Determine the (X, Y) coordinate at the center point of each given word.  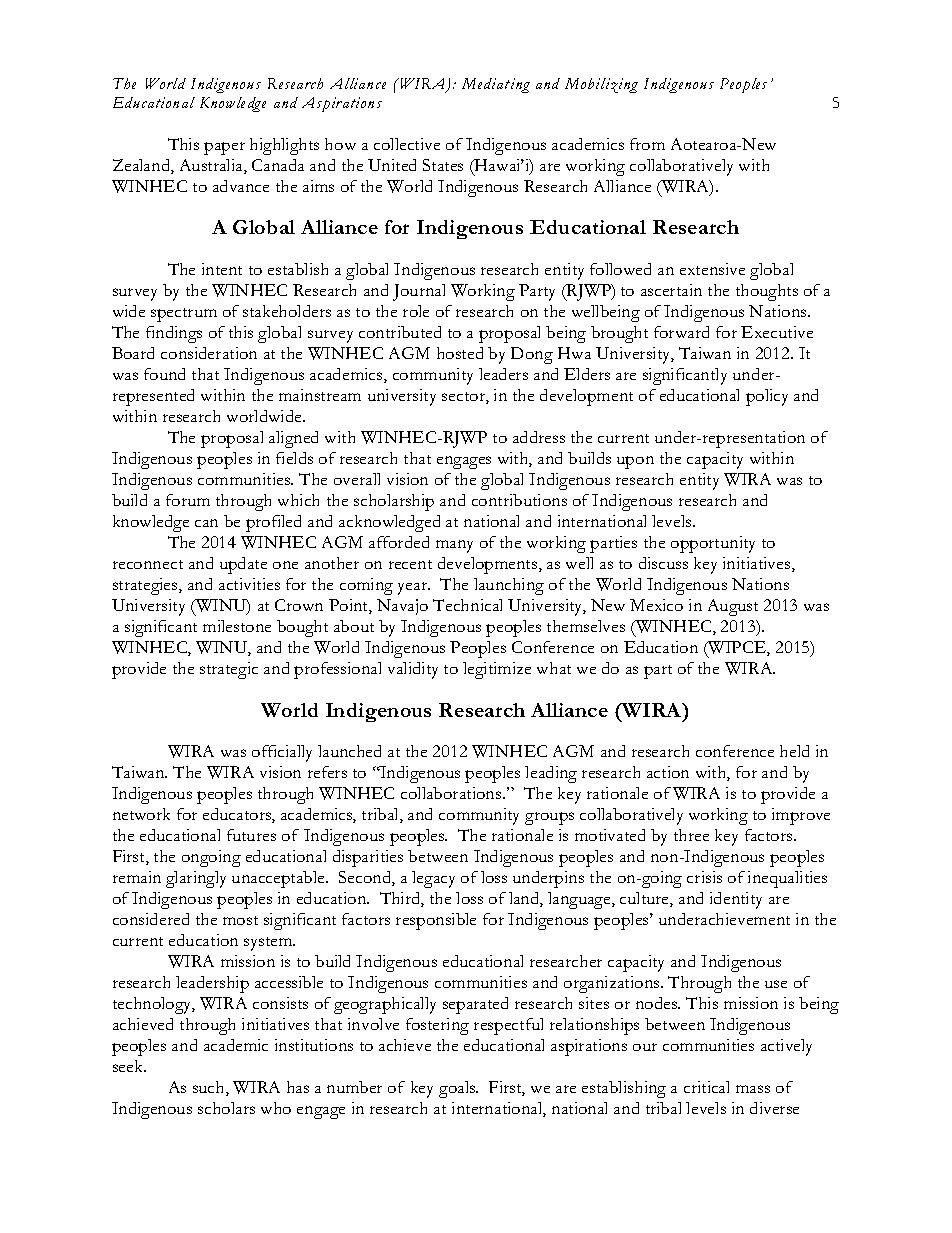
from (647, 144)
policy (767, 397)
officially (282, 753)
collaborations (452, 793)
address (539, 437)
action (668, 772)
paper (224, 148)
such (210, 1088)
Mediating (496, 85)
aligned (293, 439)
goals (458, 1089)
